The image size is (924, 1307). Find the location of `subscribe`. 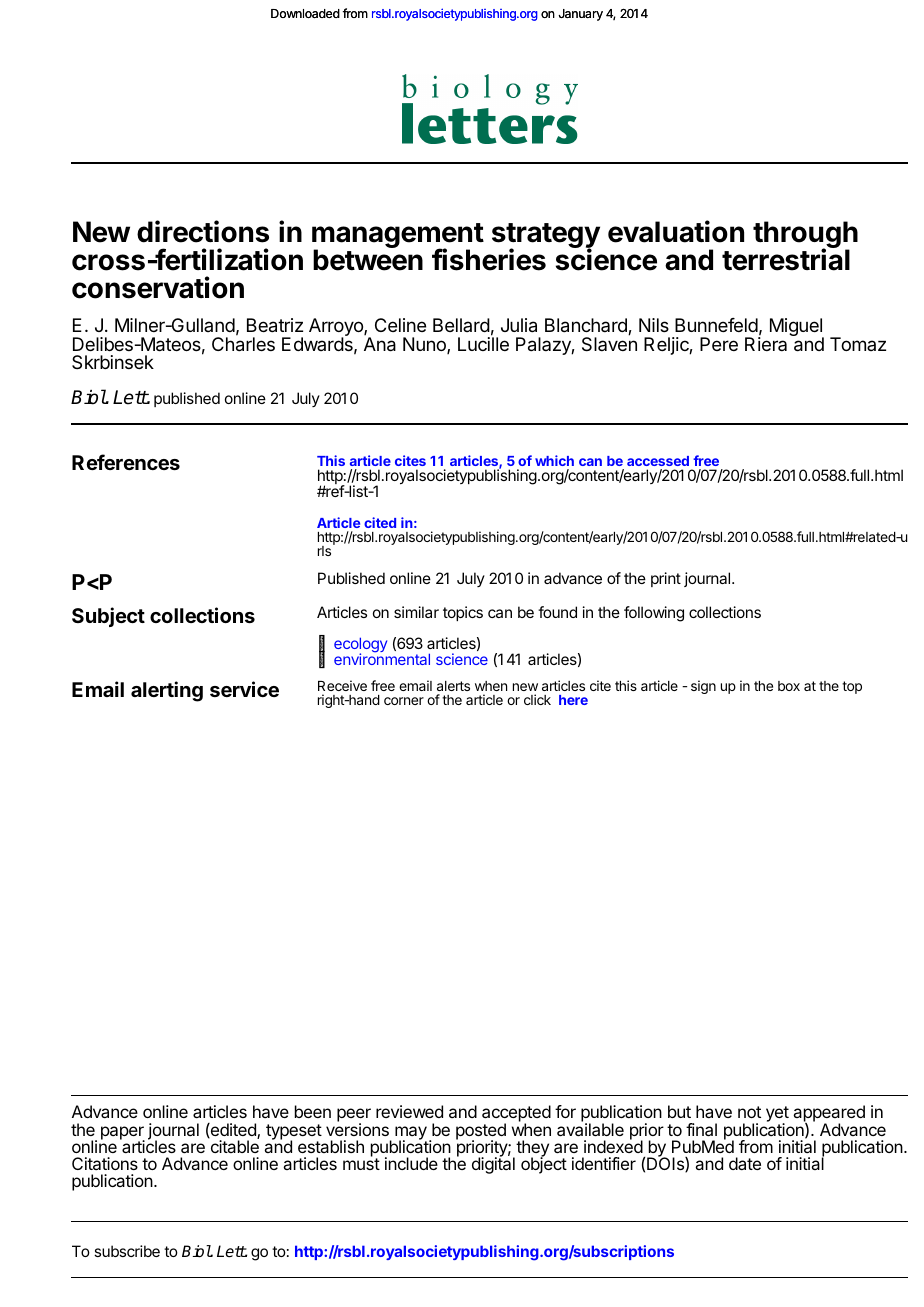

subscribe is located at coordinates (127, 1251).
